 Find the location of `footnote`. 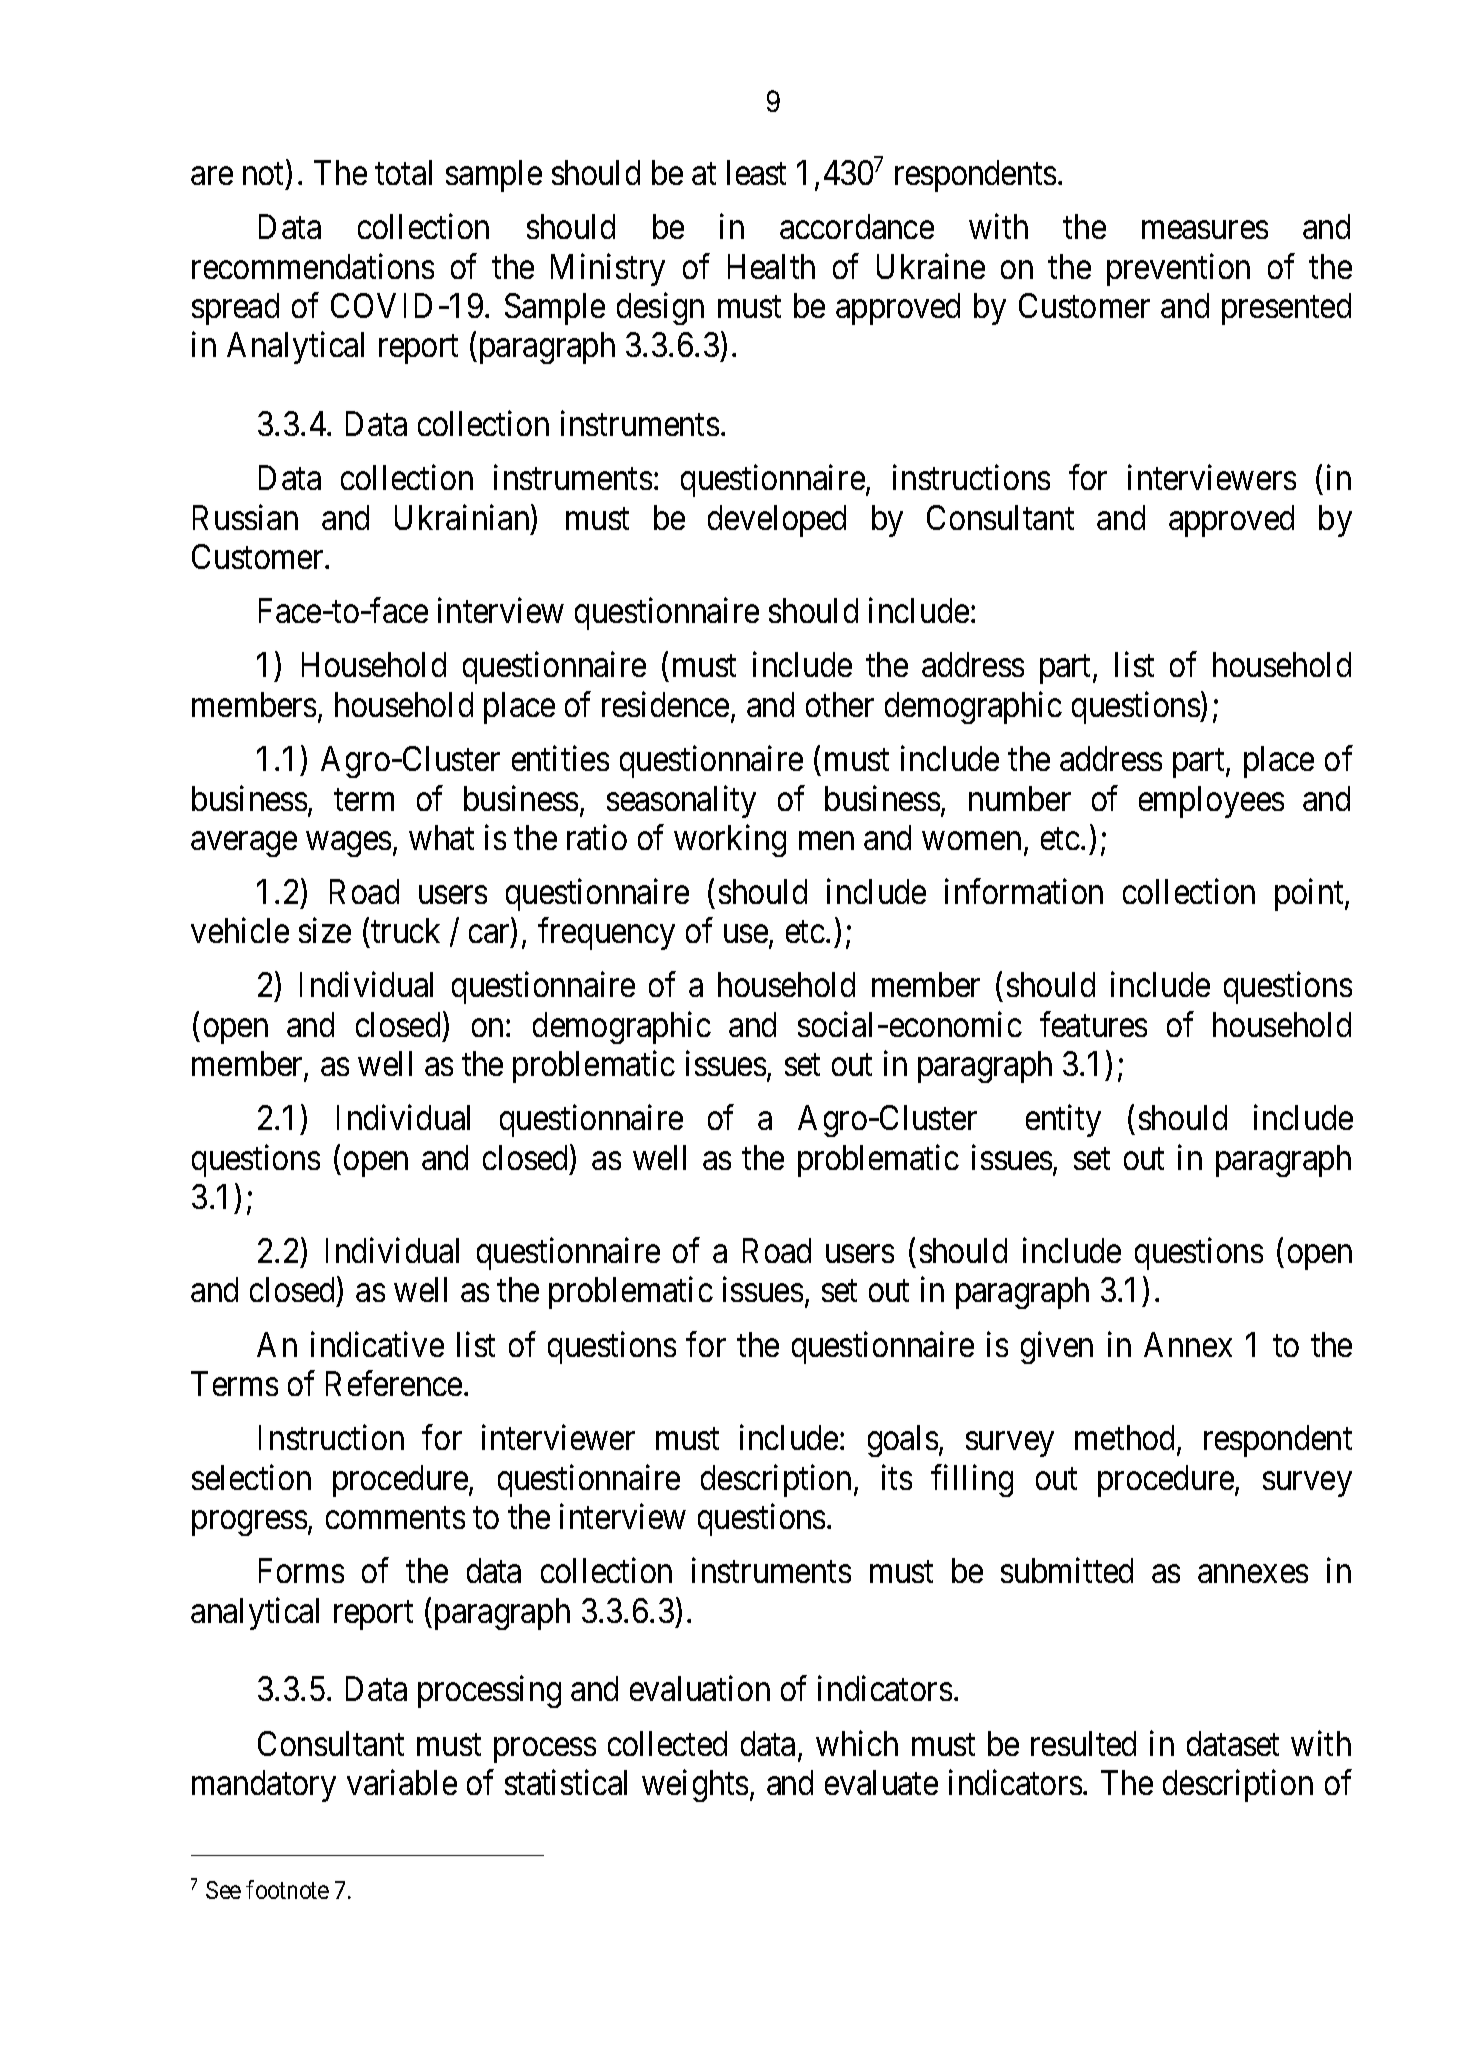

footnote is located at coordinates (287, 1889).
